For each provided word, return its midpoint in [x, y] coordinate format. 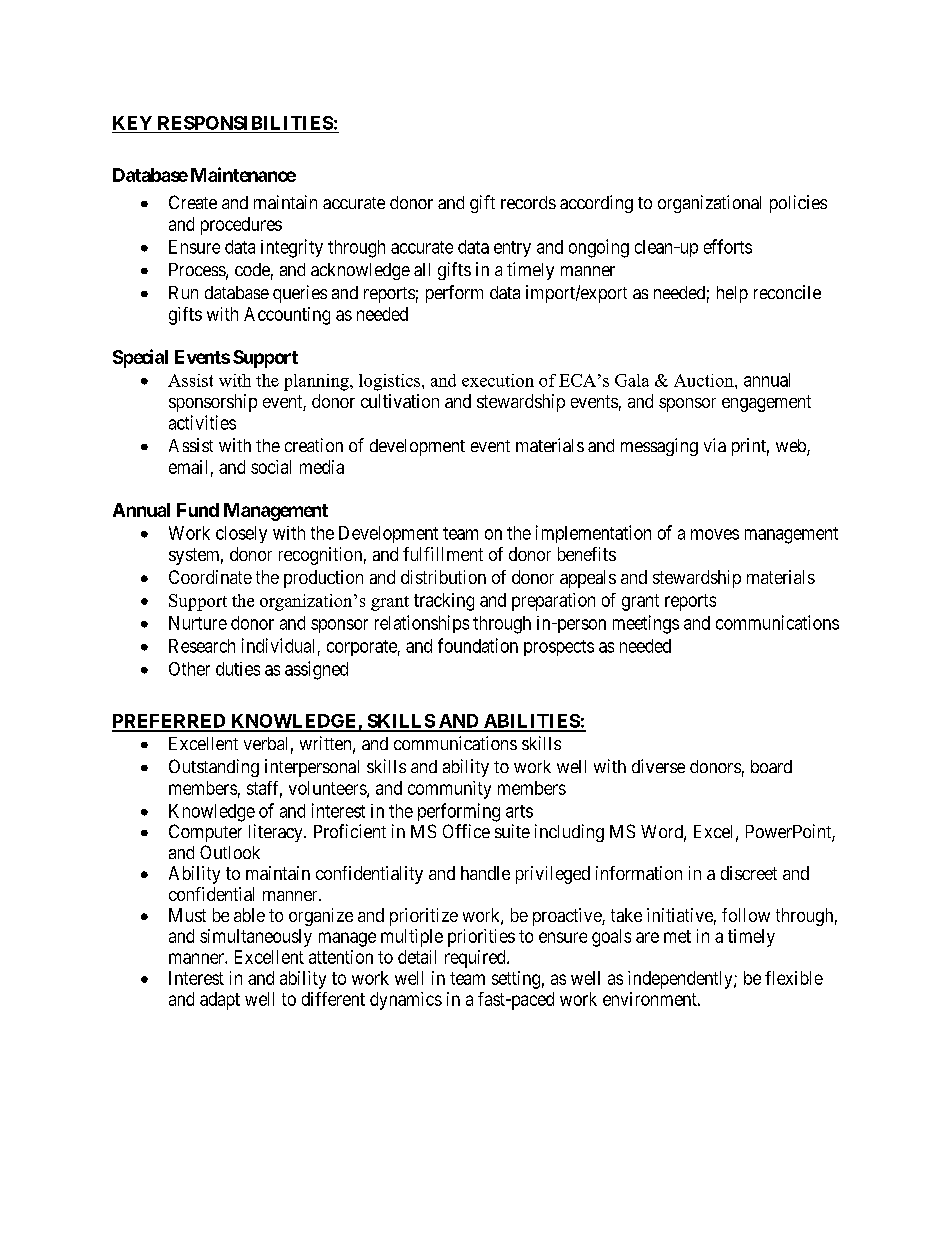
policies [798, 204]
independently [681, 980]
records [528, 202]
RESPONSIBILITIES [245, 123]
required [476, 959]
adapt [220, 1001]
